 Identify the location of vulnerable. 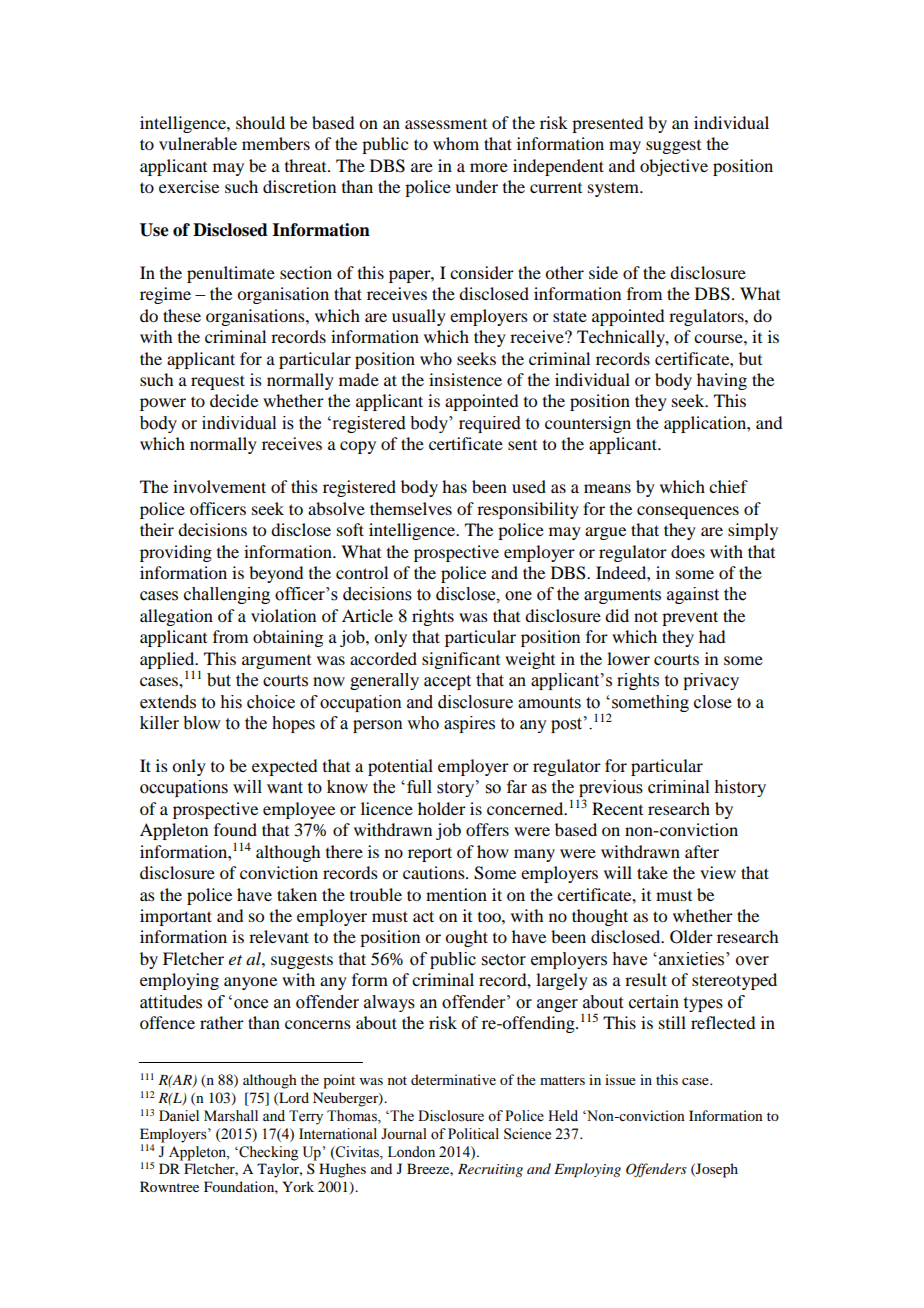
(198, 143).
